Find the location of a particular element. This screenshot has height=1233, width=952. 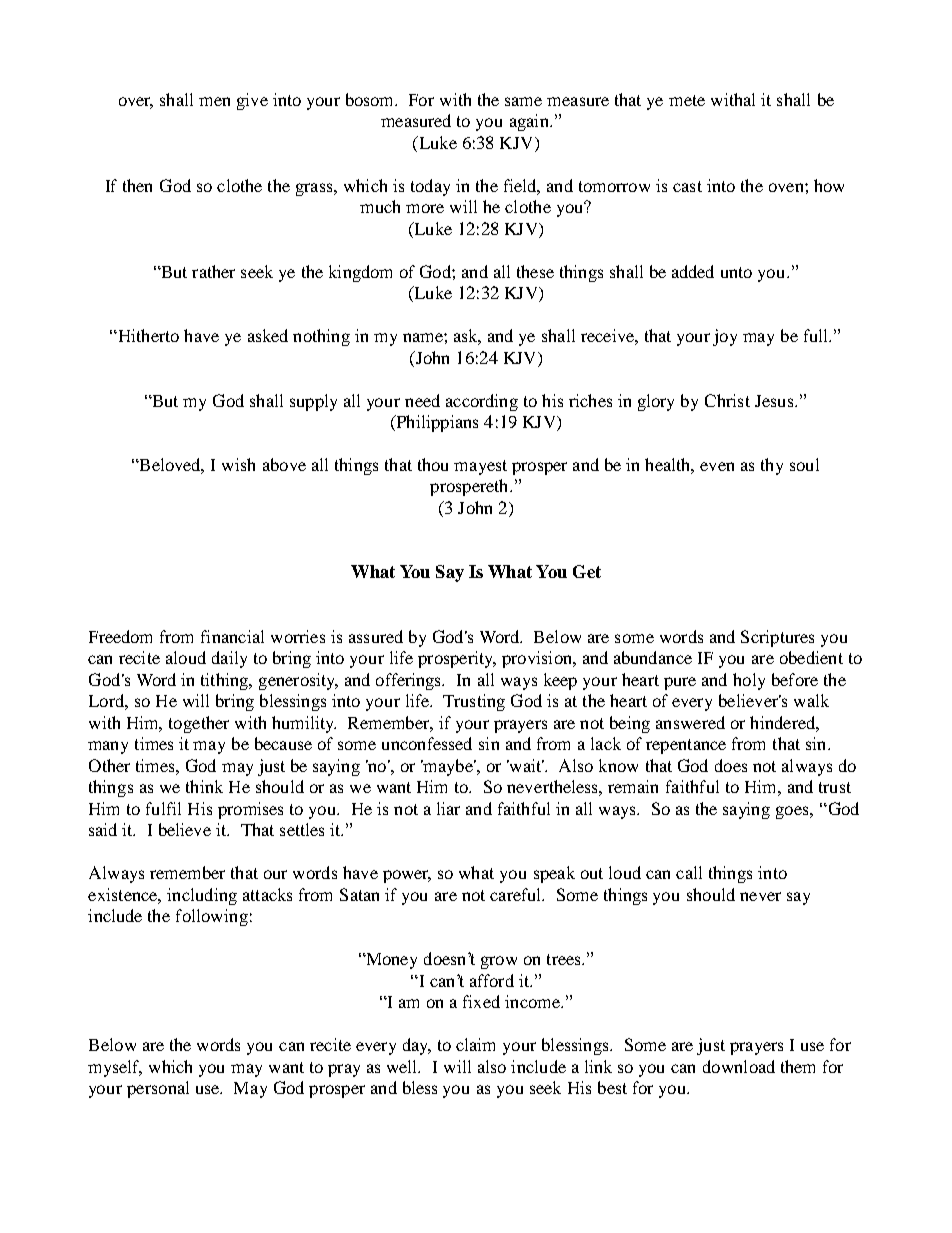

call is located at coordinates (689, 872).
